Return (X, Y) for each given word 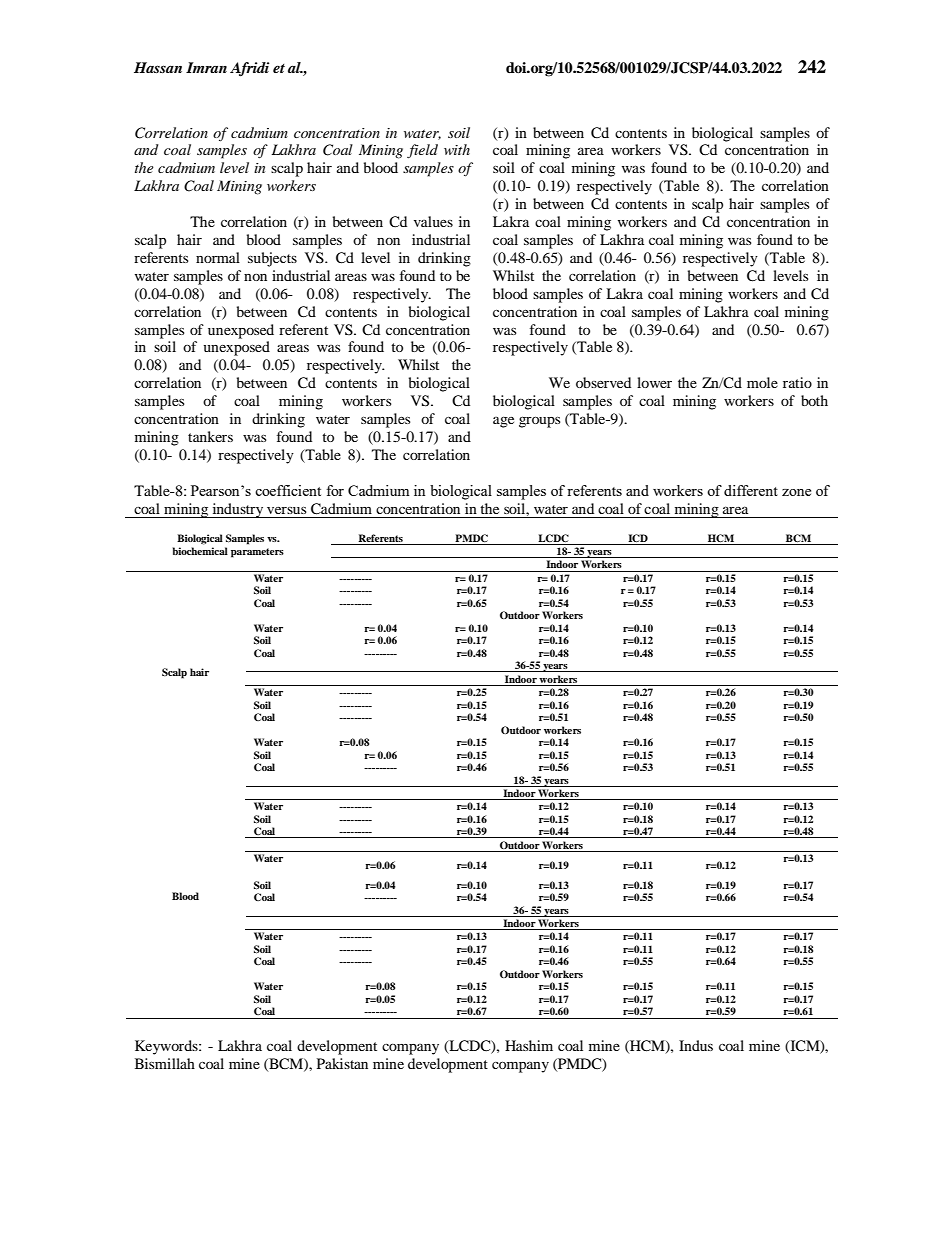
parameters (257, 553)
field (422, 151)
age (503, 422)
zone (796, 492)
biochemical (200, 551)
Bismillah (165, 1063)
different (751, 490)
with (457, 149)
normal (218, 257)
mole (762, 382)
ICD (638, 538)
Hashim (529, 1045)
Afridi (249, 69)
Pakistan (342, 1063)
